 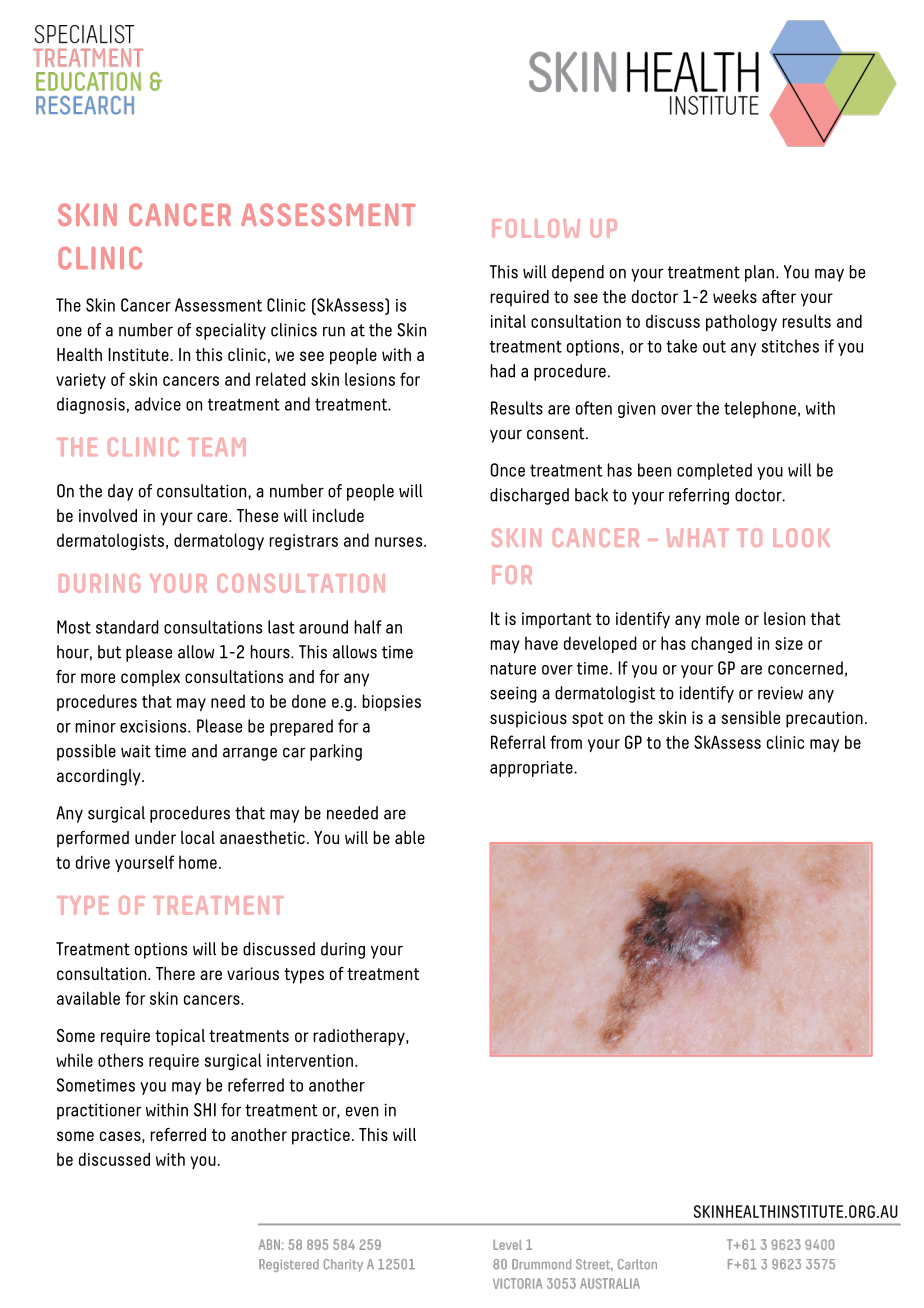 I want to click on half, so click(x=368, y=627).
